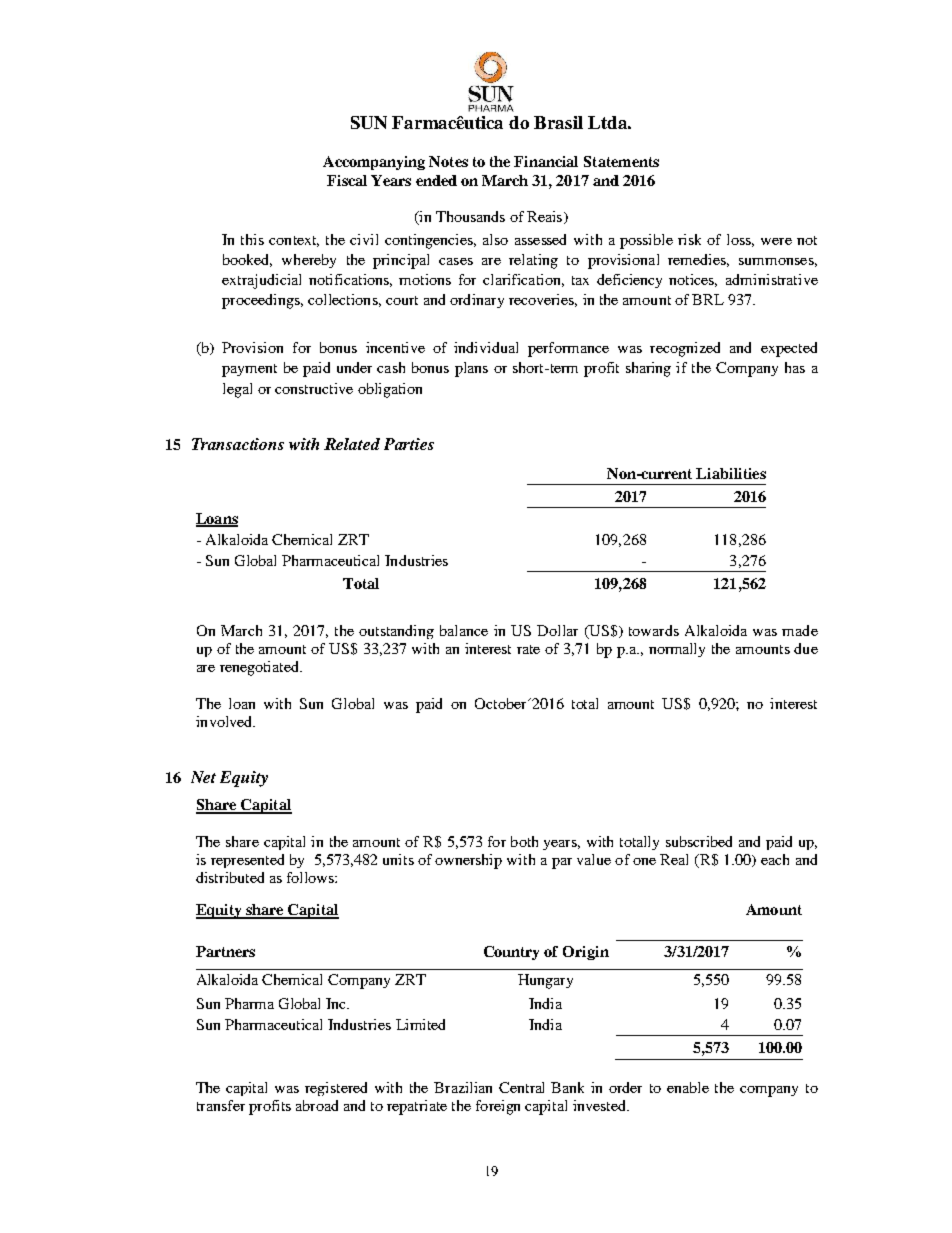 The image size is (952, 1233). Describe the element at coordinates (546, 161) in the screenshot. I see `Financial` at that location.
